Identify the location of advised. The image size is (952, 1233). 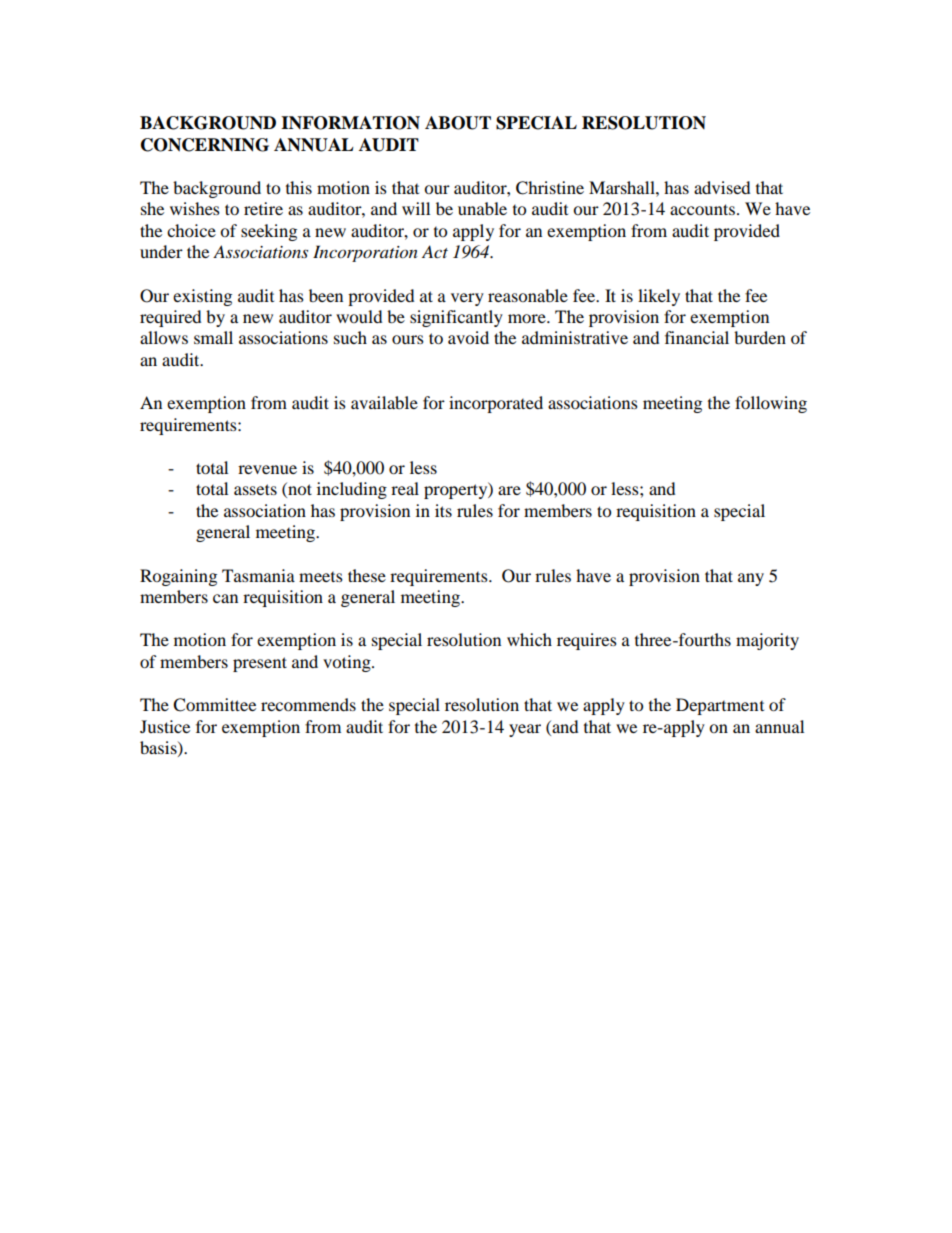
(722, 187).
